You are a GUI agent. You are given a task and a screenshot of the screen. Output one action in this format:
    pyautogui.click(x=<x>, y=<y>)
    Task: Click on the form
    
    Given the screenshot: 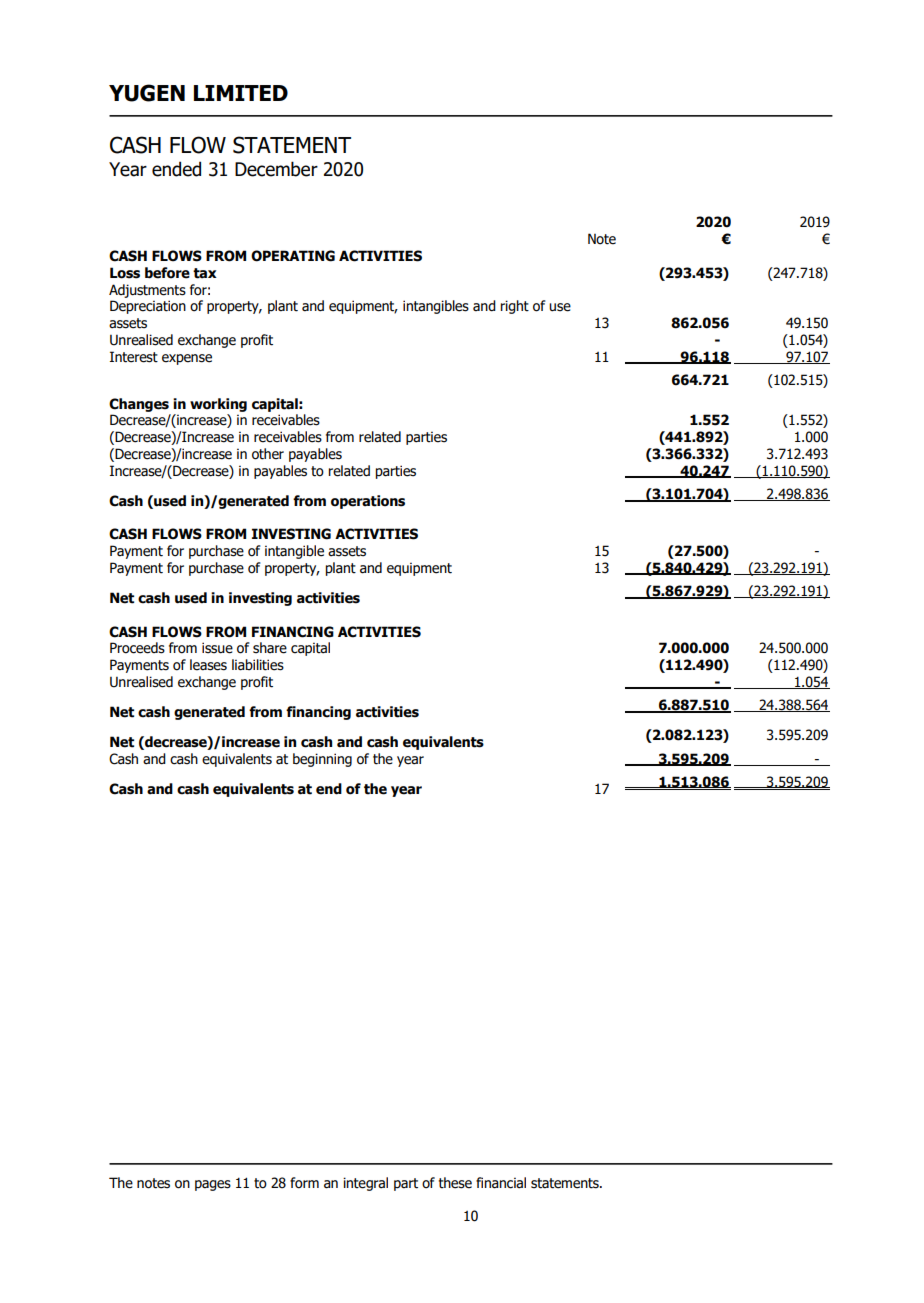 What is the action you would take?
    pyautogui.click(x=304, y=1183)
